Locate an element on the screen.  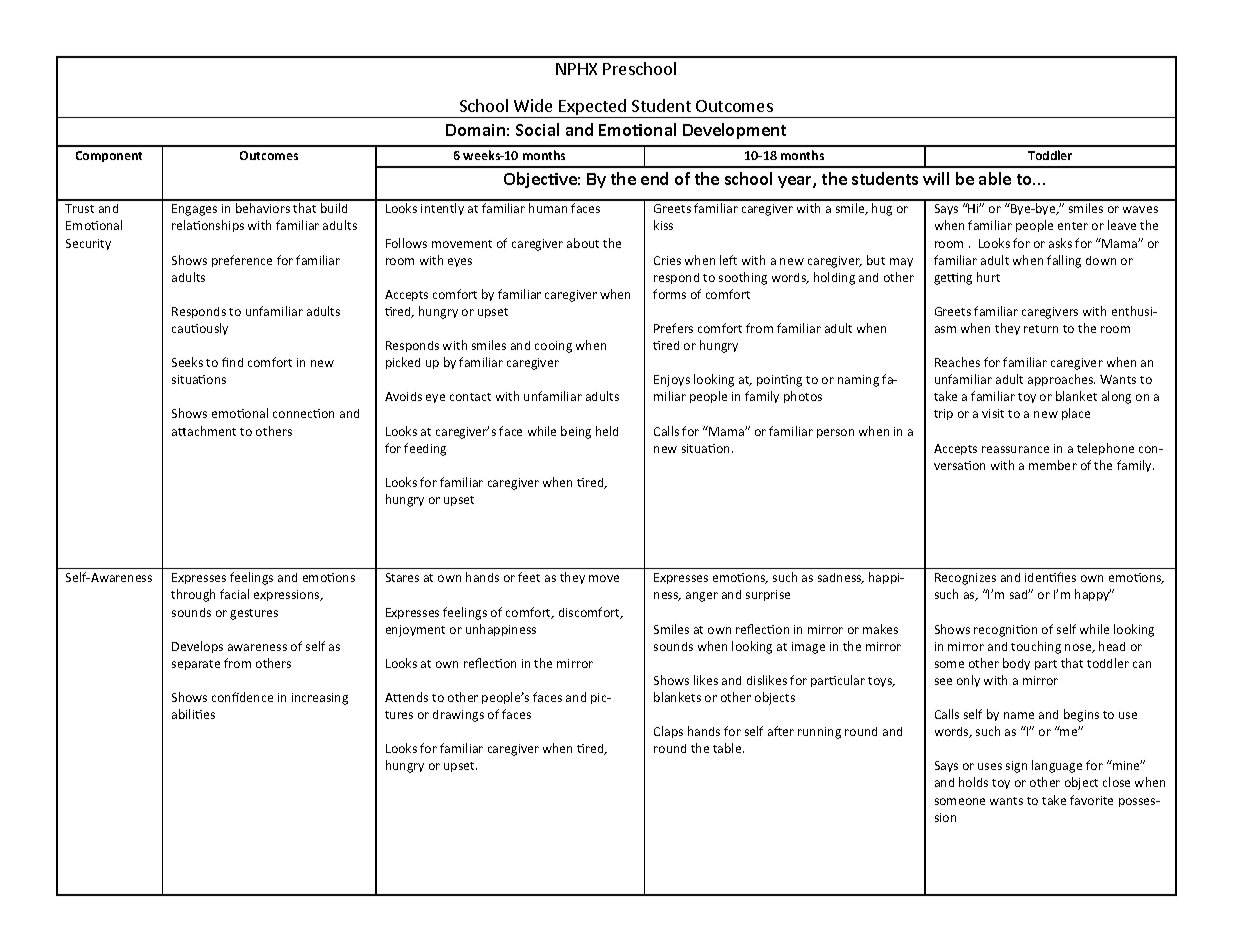
held is located at coordinates (607, 431).
